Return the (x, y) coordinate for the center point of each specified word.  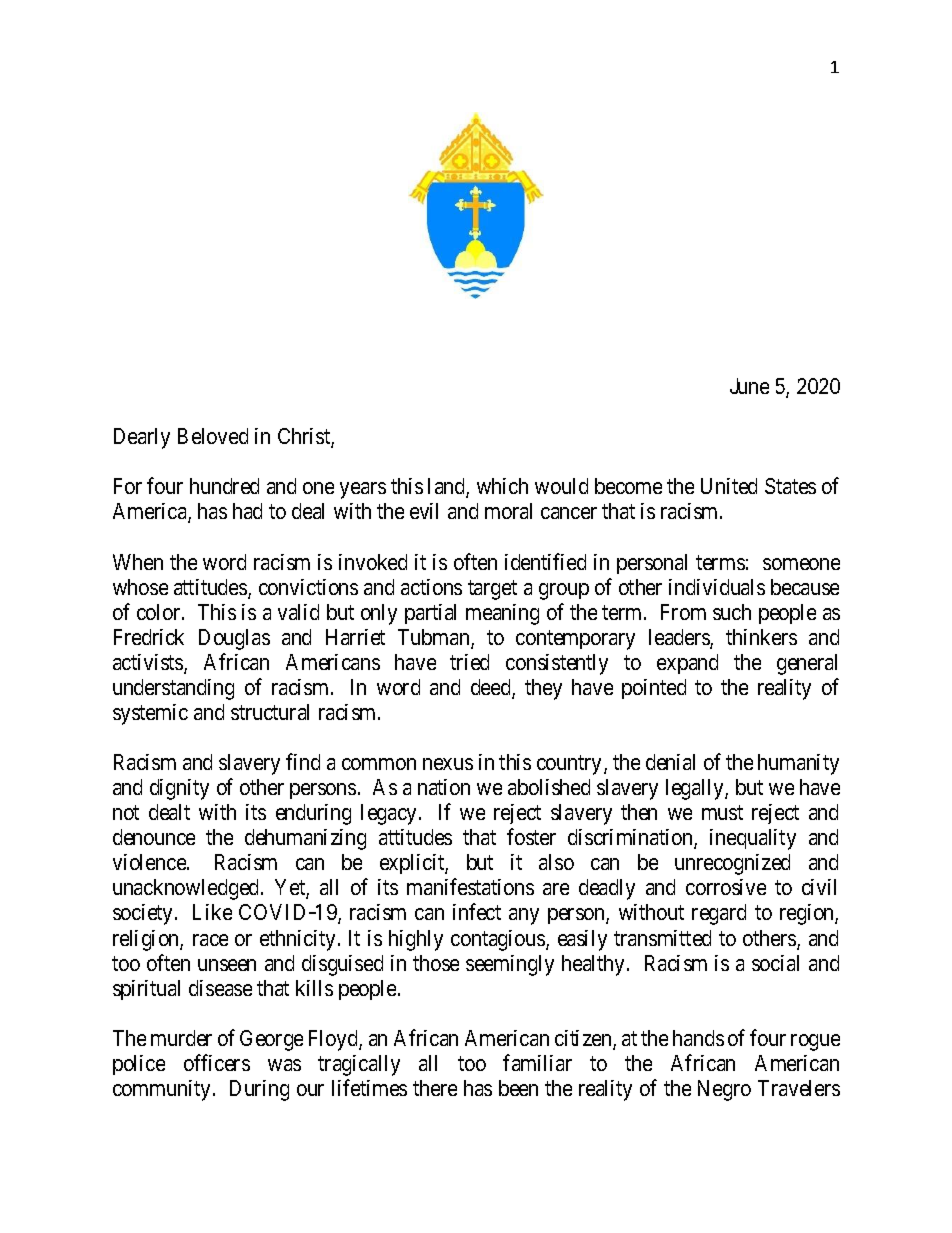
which (502, 486)
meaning (502, 614)
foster (531, 836)
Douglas (234, 639)
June (749, 386)
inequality (753, 839)
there (435, 1088)
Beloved (213, 436)
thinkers (761, 637)
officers (217, 1062)
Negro (724, 1090)
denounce (154, 837)
